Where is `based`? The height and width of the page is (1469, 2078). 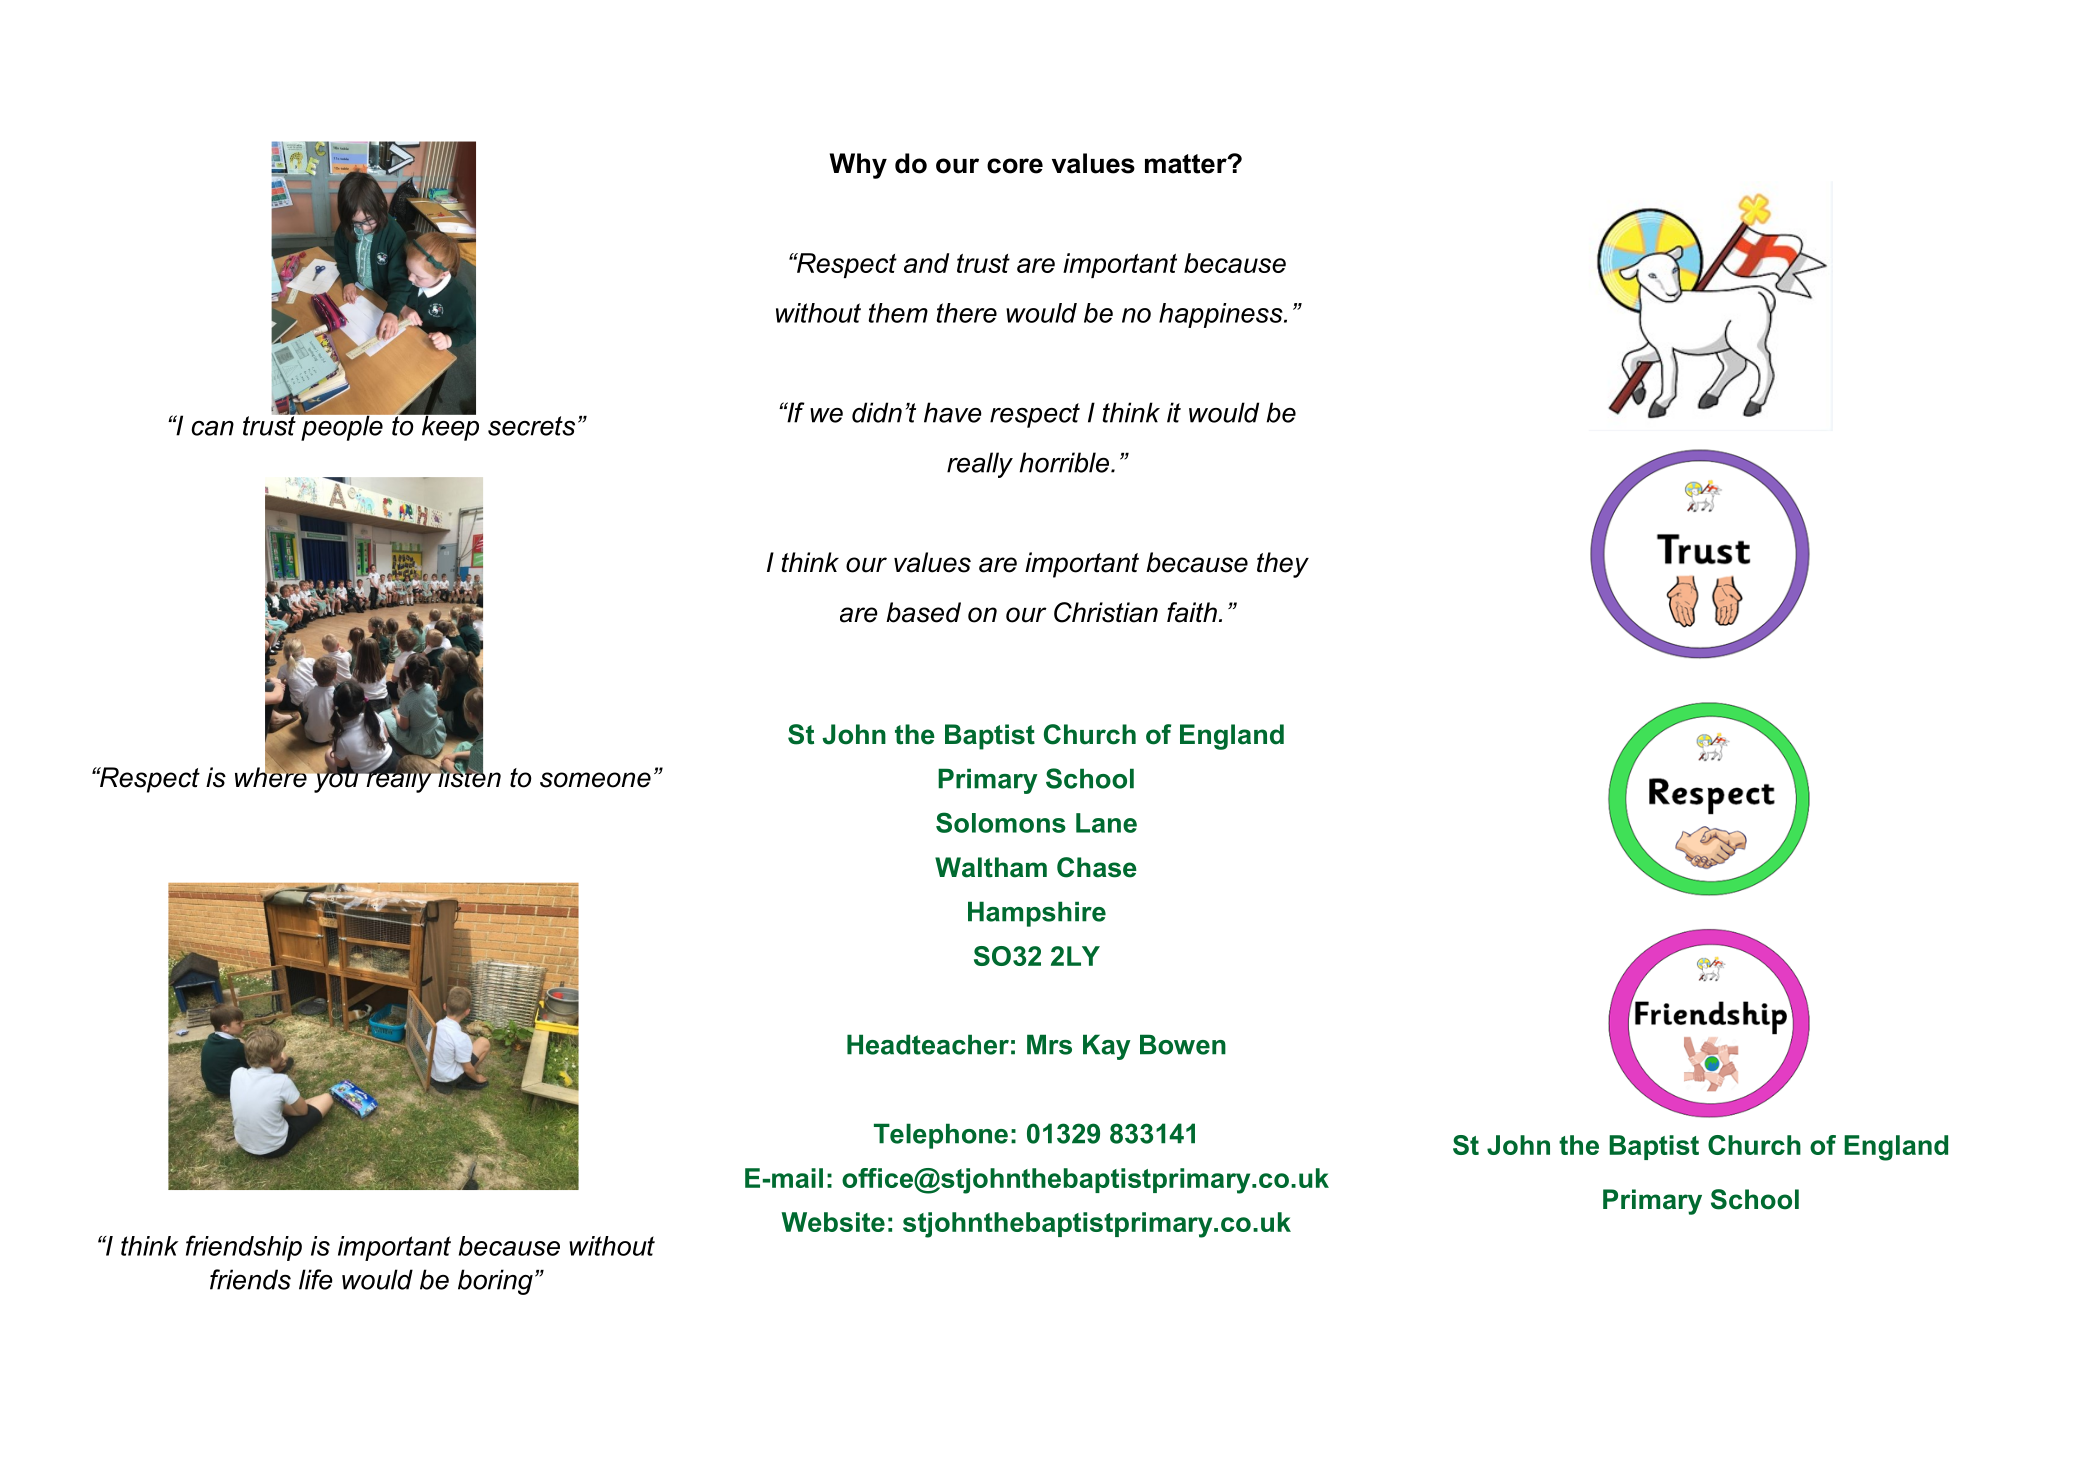
based is located at coordinates (923, 612).
